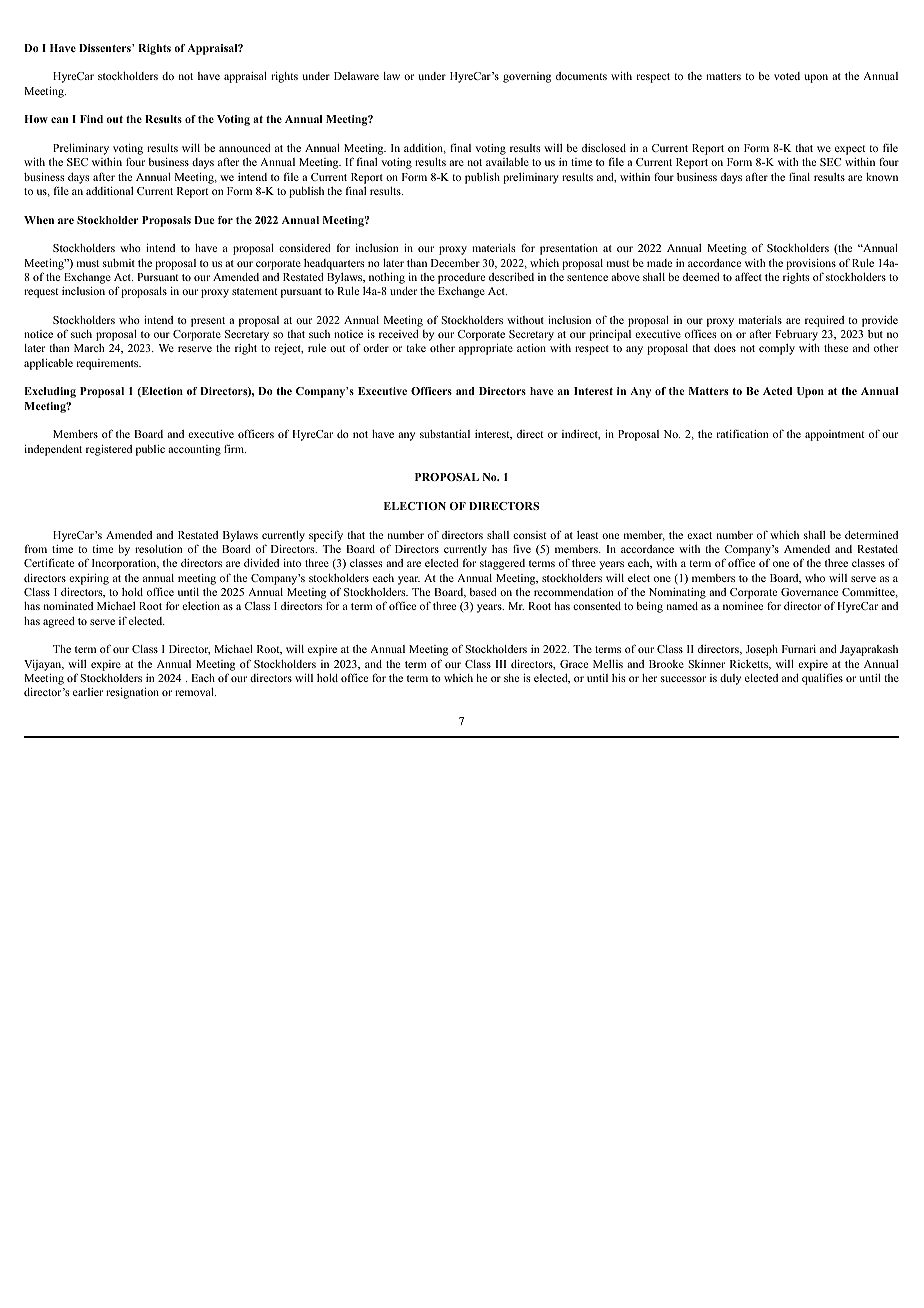 The width and height of the screenshot is (924, 1308). I want to click on substantial, so click(445, 434).
